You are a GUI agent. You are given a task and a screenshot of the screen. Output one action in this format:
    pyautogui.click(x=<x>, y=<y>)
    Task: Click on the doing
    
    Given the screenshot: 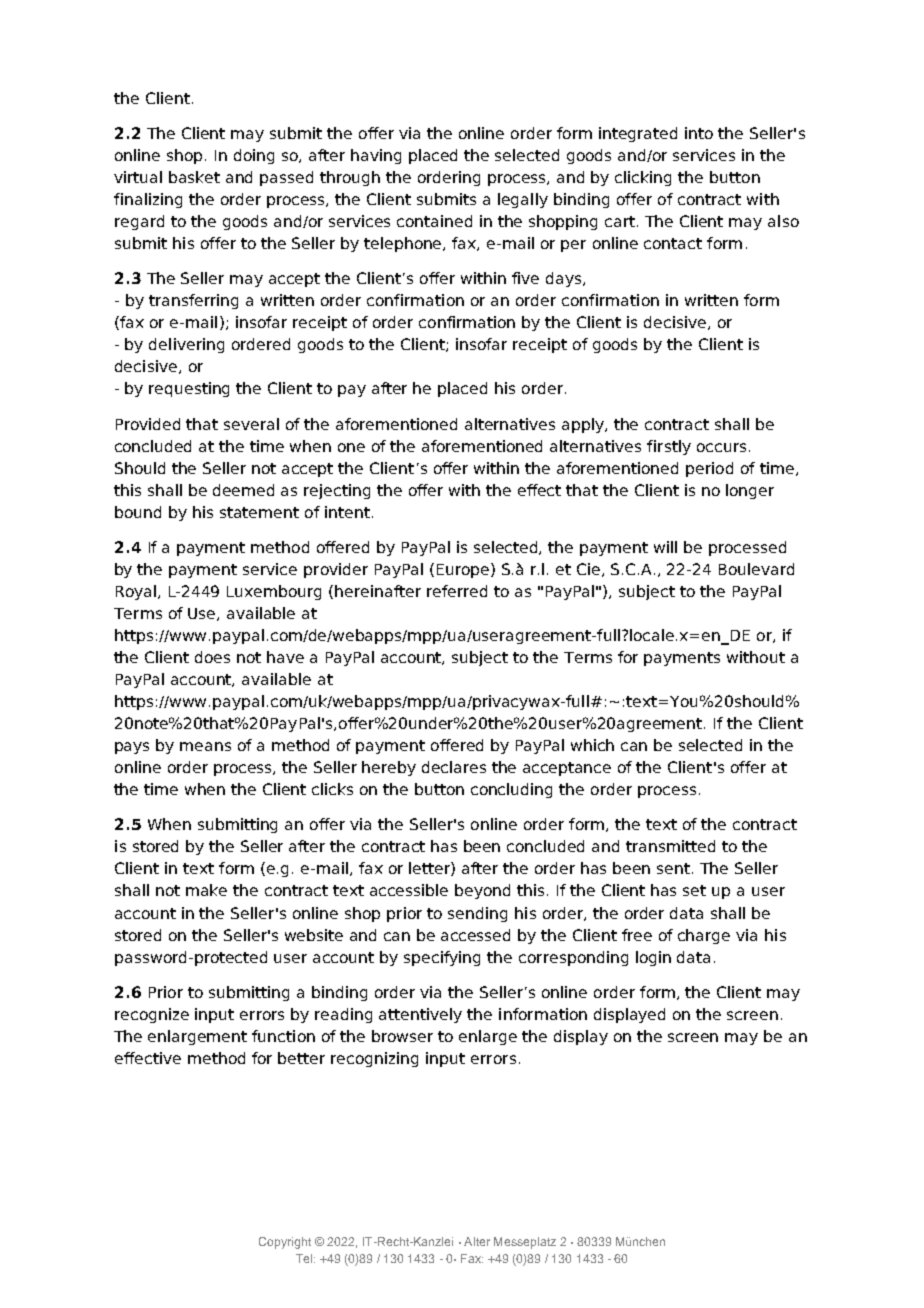 What is the action you would take?
    pyautogui.click(x=254, y=156)
